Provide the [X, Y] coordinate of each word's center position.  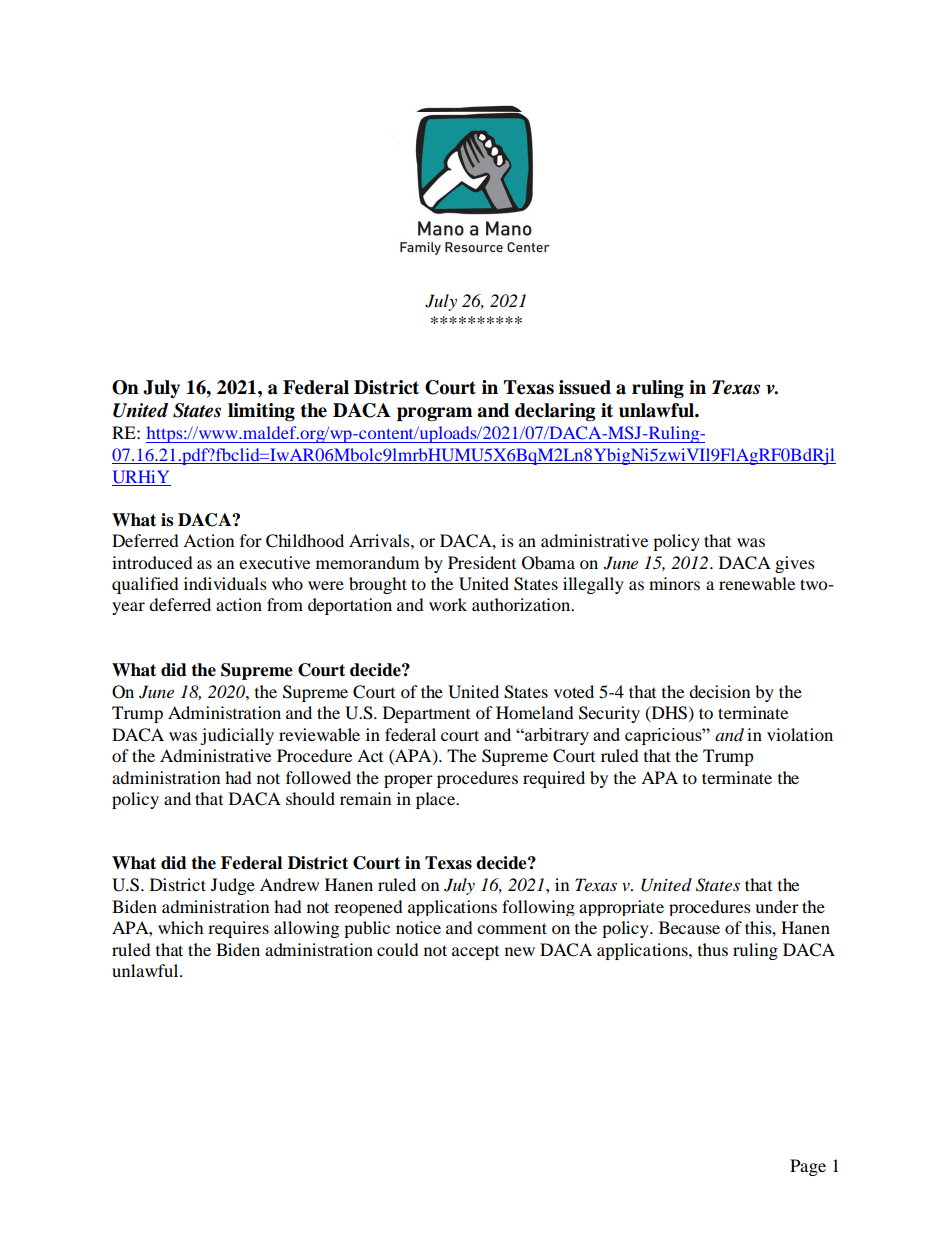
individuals [225, 583]
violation [800, 734]
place [436, 800]
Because [689, 927]
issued [585, 387]
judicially [237, 736]
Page [808, 1167]
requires [238, 929]
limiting [261, 412]
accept [475, 953]
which [181, 927]
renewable [757, 583]
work [448, 604]
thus [713, 949]
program [434, 414]
